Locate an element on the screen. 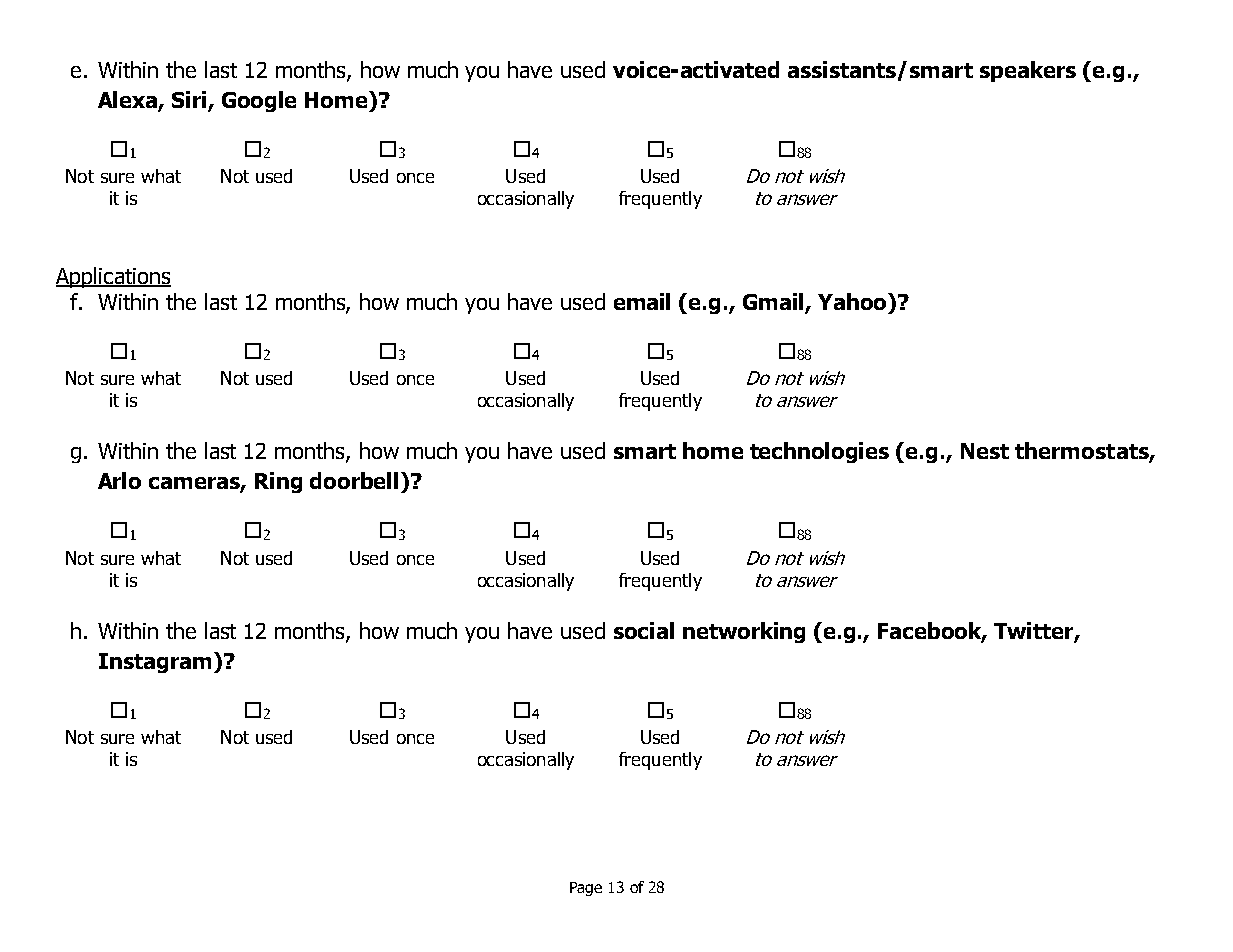 The height and width of the screenshot is (952, 1233). Ring is located at coordinates (278, 482).
